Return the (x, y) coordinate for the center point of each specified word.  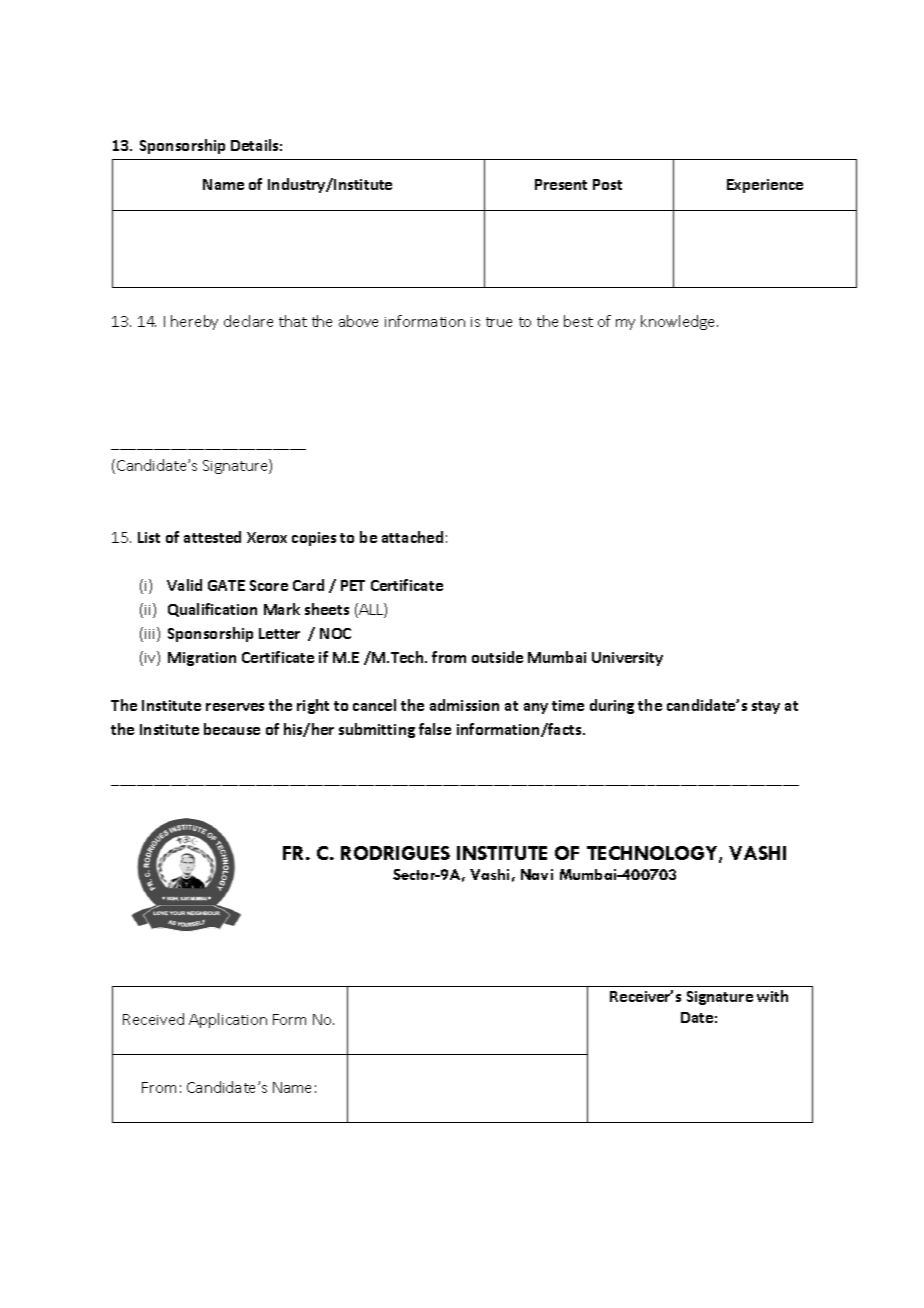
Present (561, 184)
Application (228, 1020)
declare (248, 321)
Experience (765, 186)
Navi (537, 874)
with (772, 996)
